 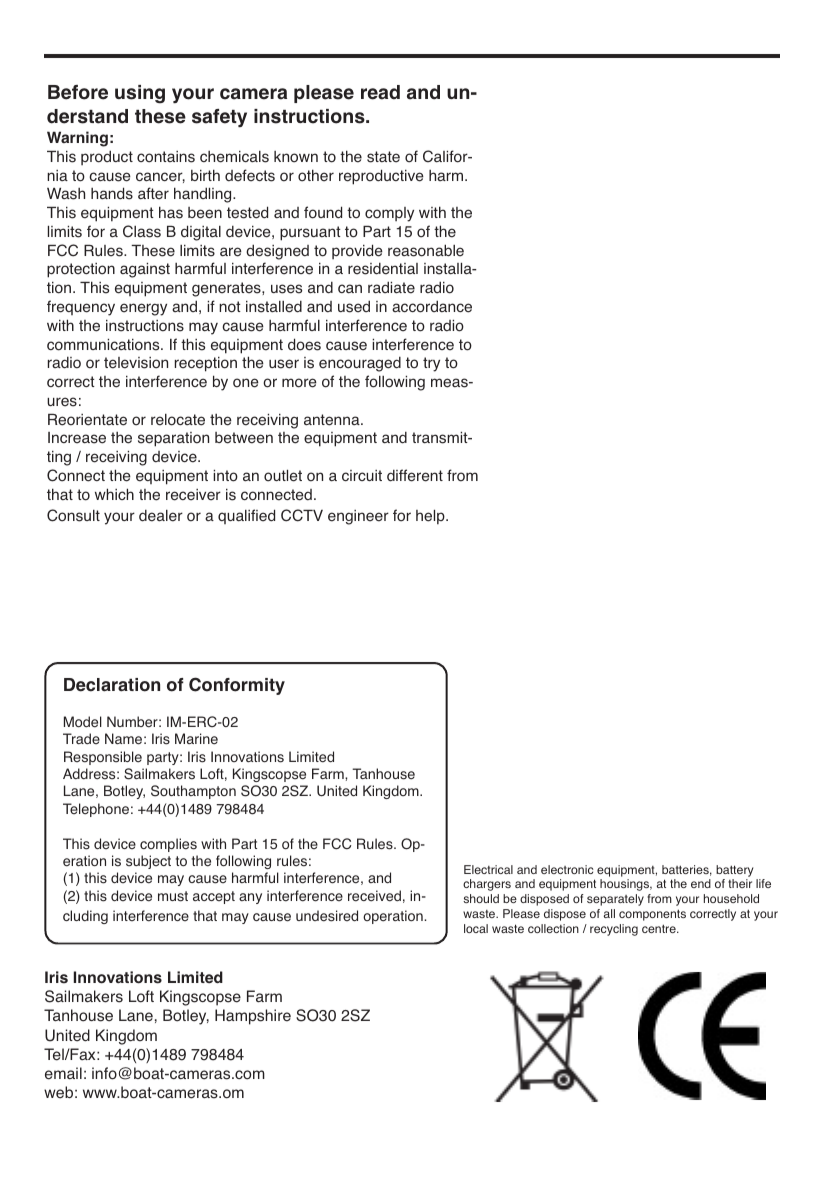 I want to click on Electrical, so click(x=488, y=869).
